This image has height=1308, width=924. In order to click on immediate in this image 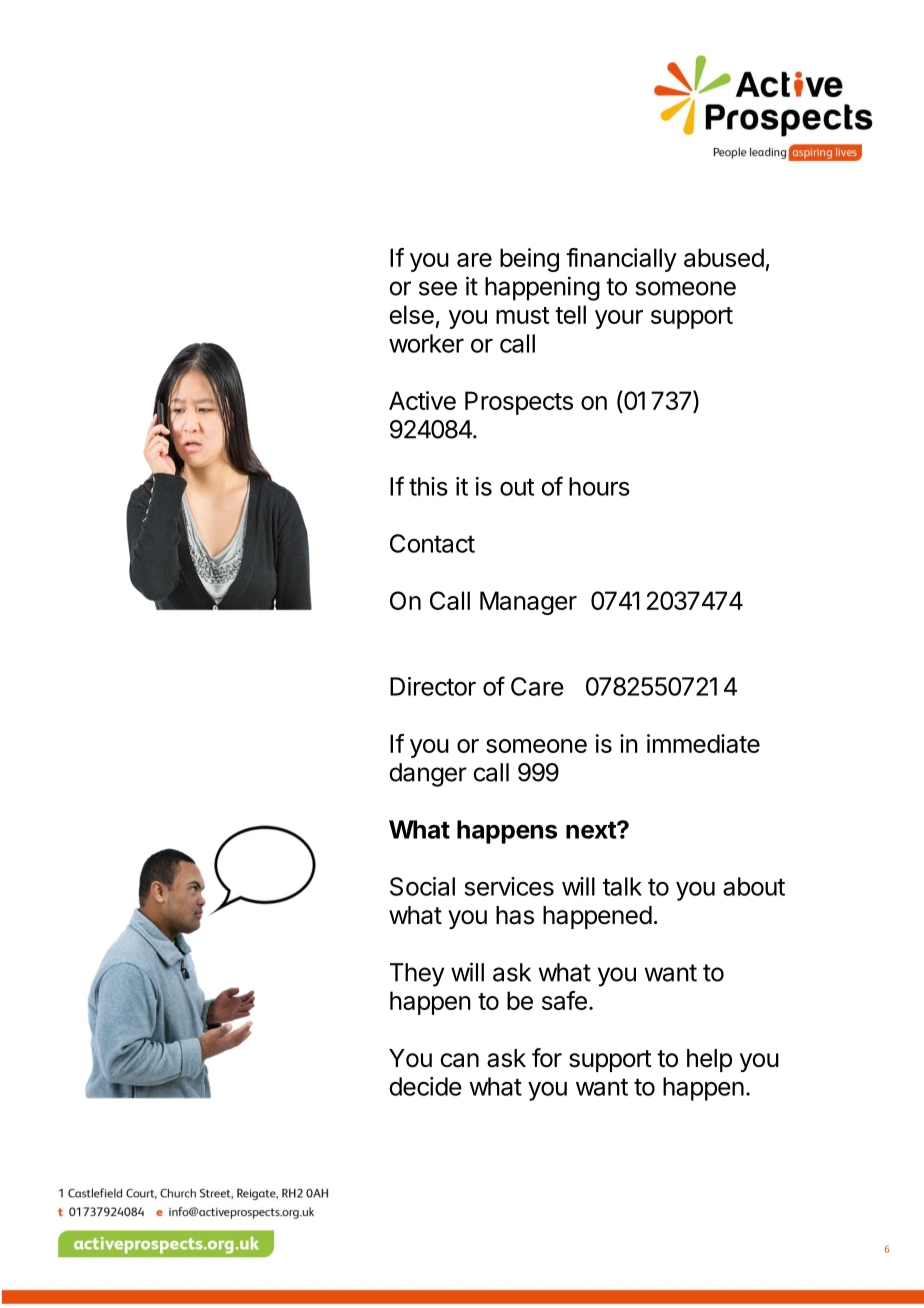, I will do `click(703, 743)`.
